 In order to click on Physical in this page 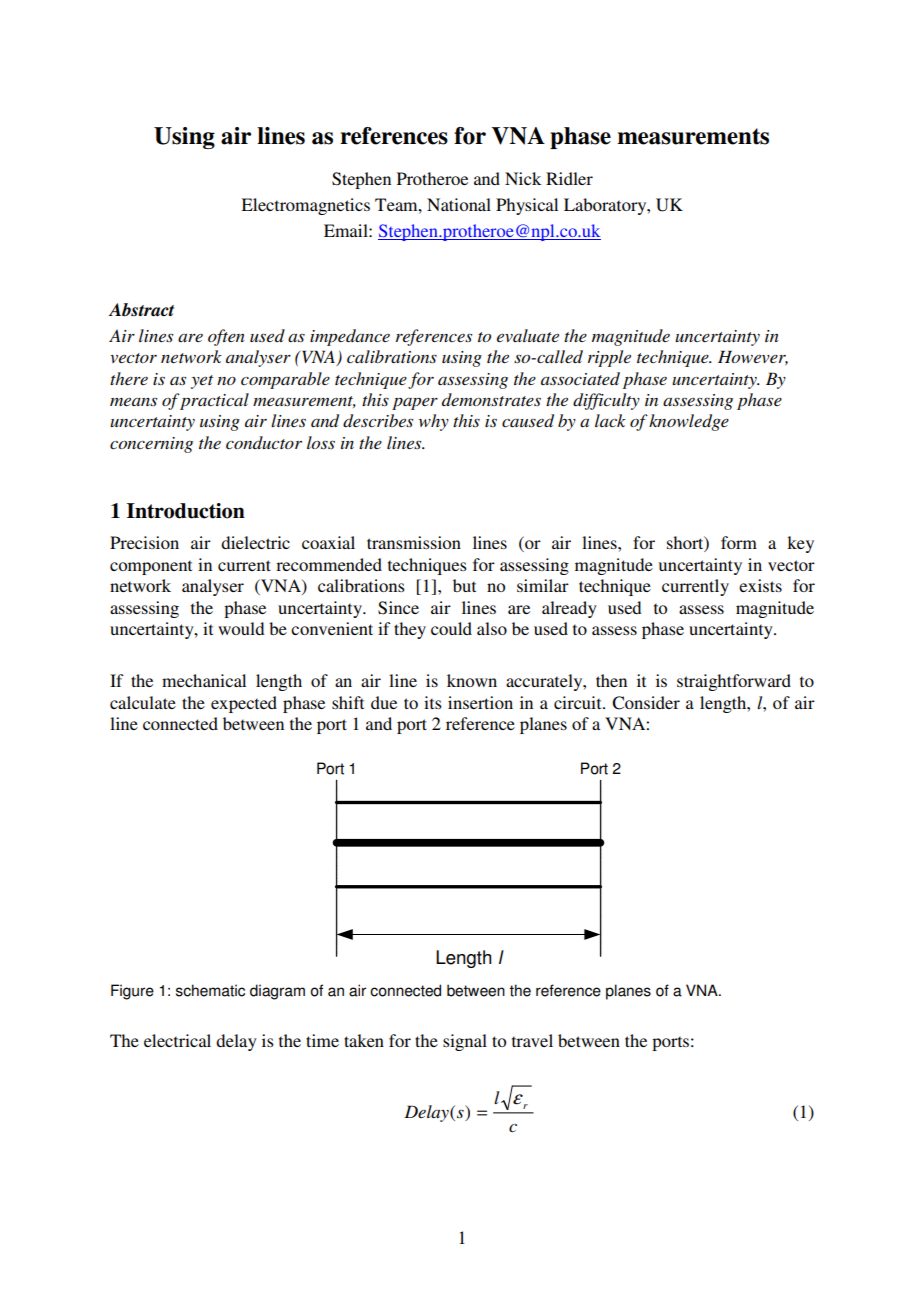, I will do `click(527, 206)`.
